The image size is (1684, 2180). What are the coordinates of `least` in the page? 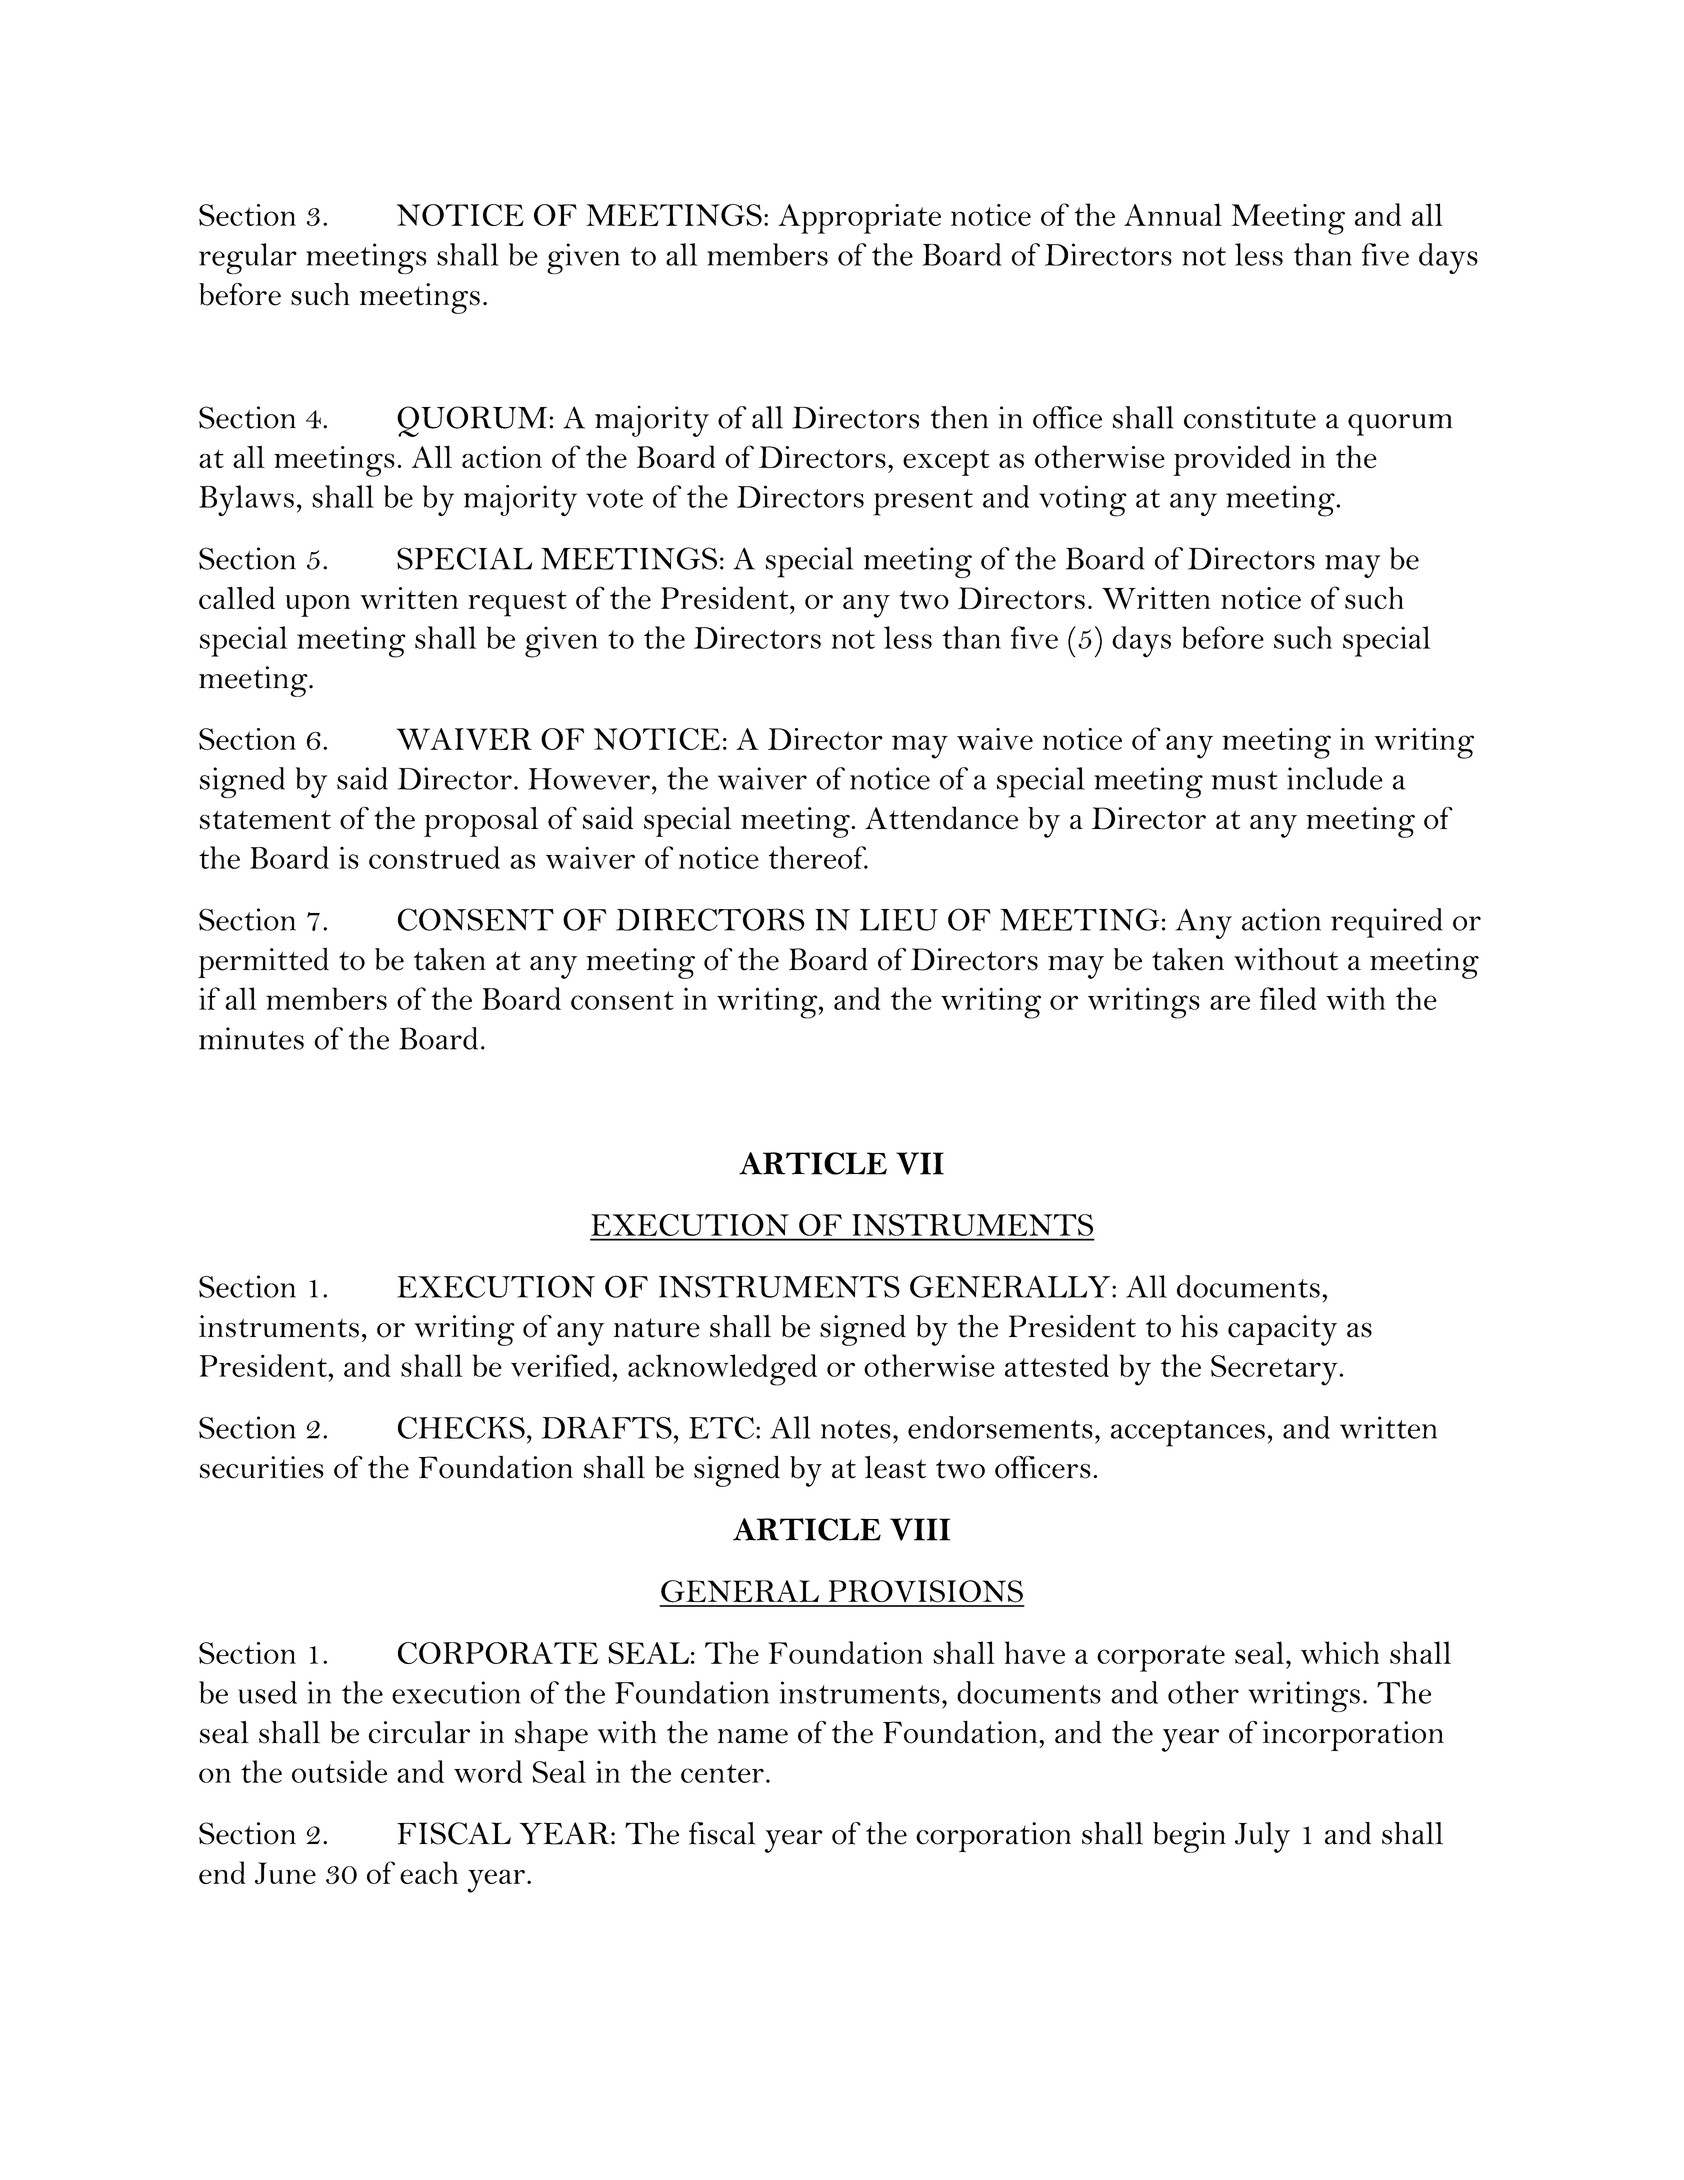 It's located at (895, 1467).
